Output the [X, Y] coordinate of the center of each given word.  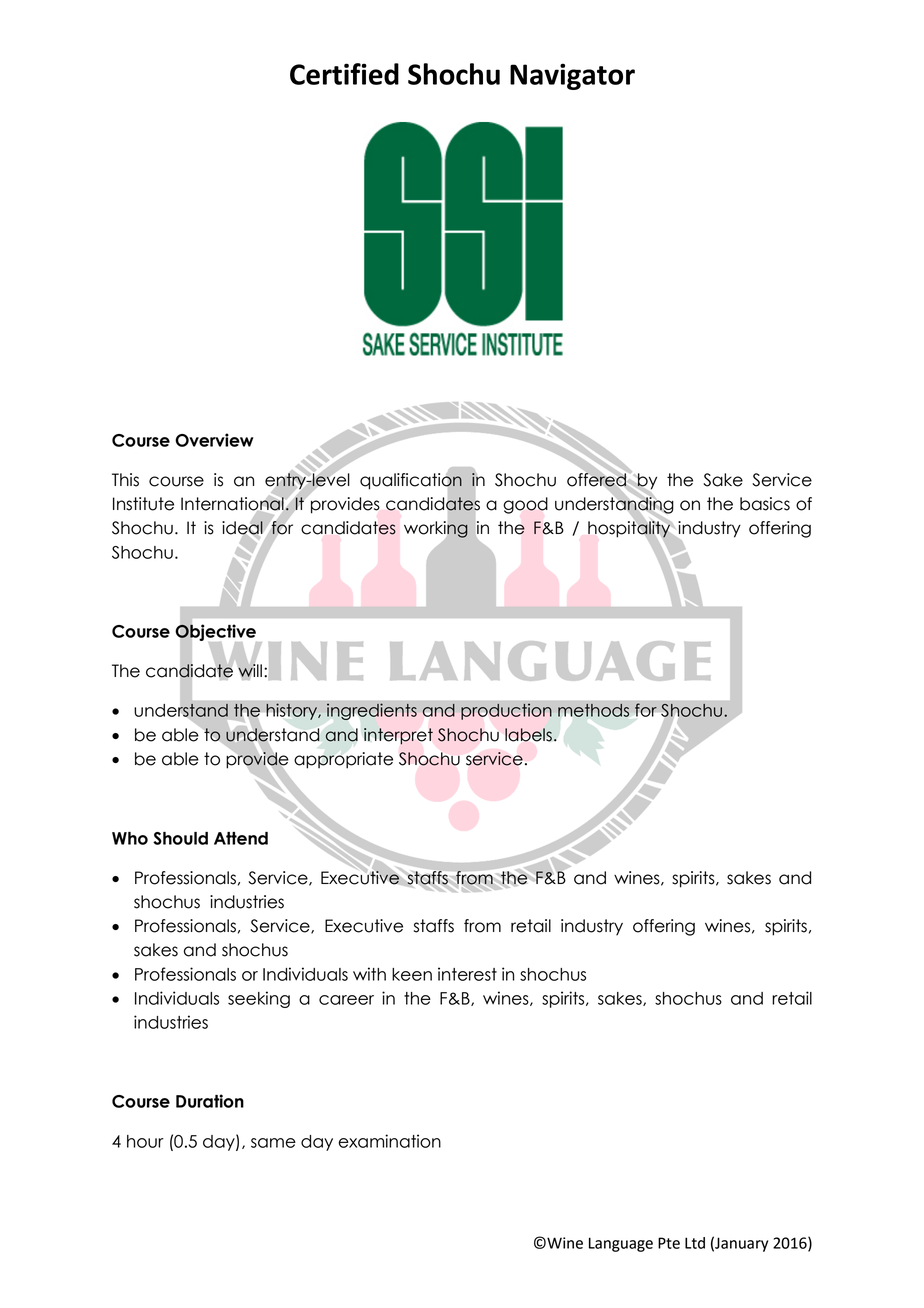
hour [145, 1141]
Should [180, 838]
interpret [398, 736]
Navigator [572, 76]
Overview [214, 440]
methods [593, 710]
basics [765, 504]
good [525, 505]
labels [528, 735]
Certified [344, 74]
